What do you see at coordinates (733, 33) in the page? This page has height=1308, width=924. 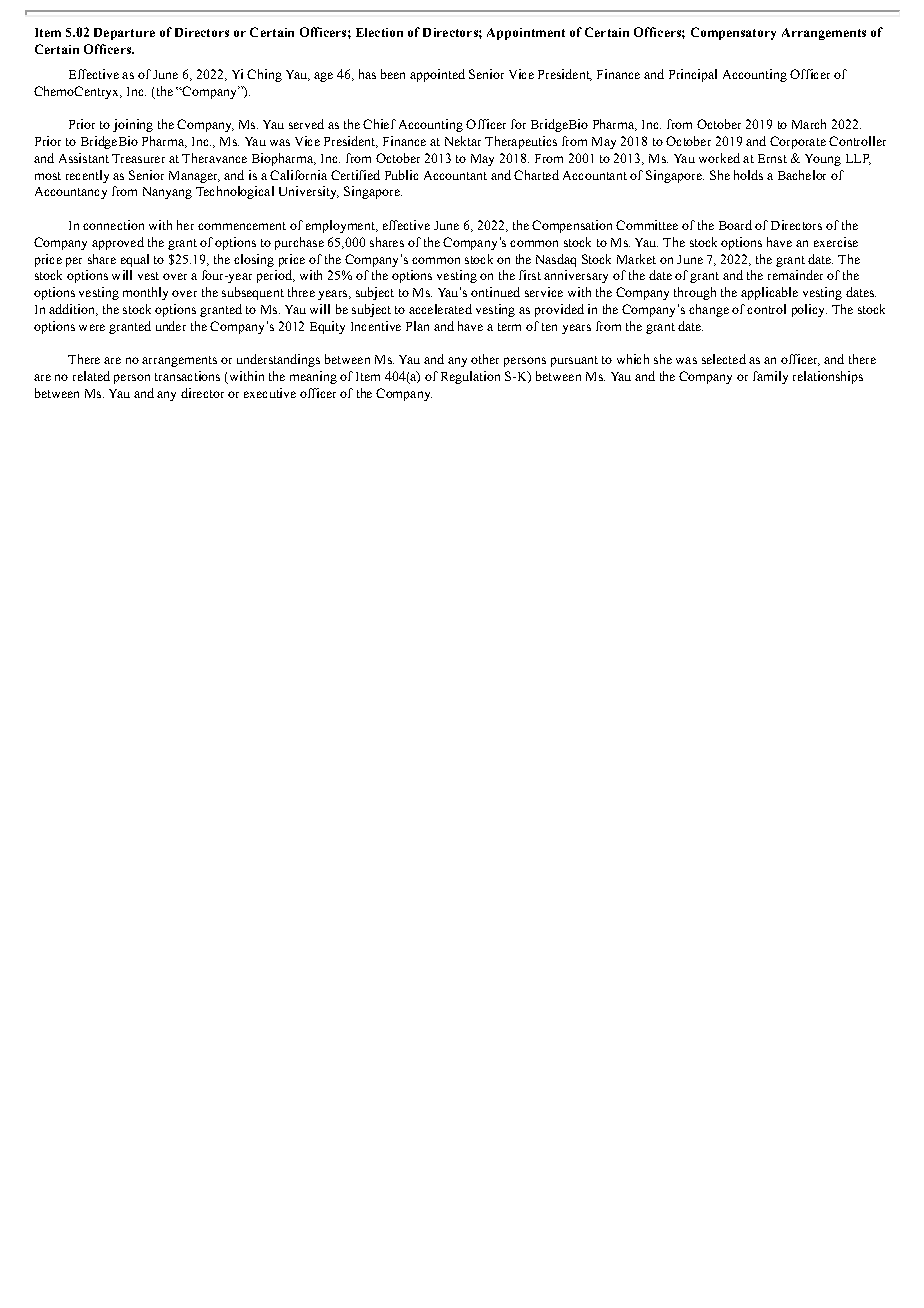 I see `Compensatory` at bounding box center [733, 33].
